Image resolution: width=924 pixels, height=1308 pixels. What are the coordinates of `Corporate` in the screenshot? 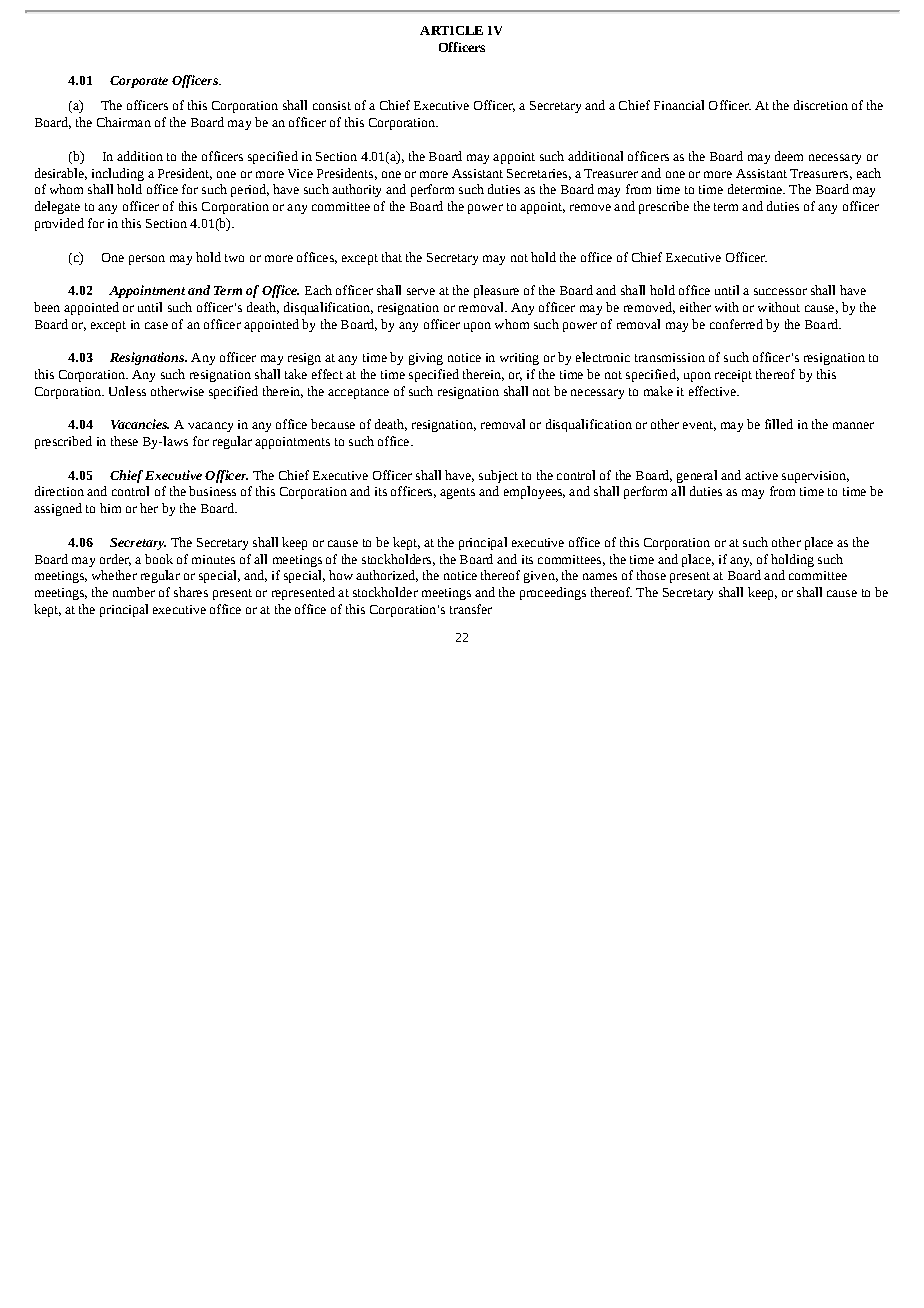 It's located at (139, 82).
